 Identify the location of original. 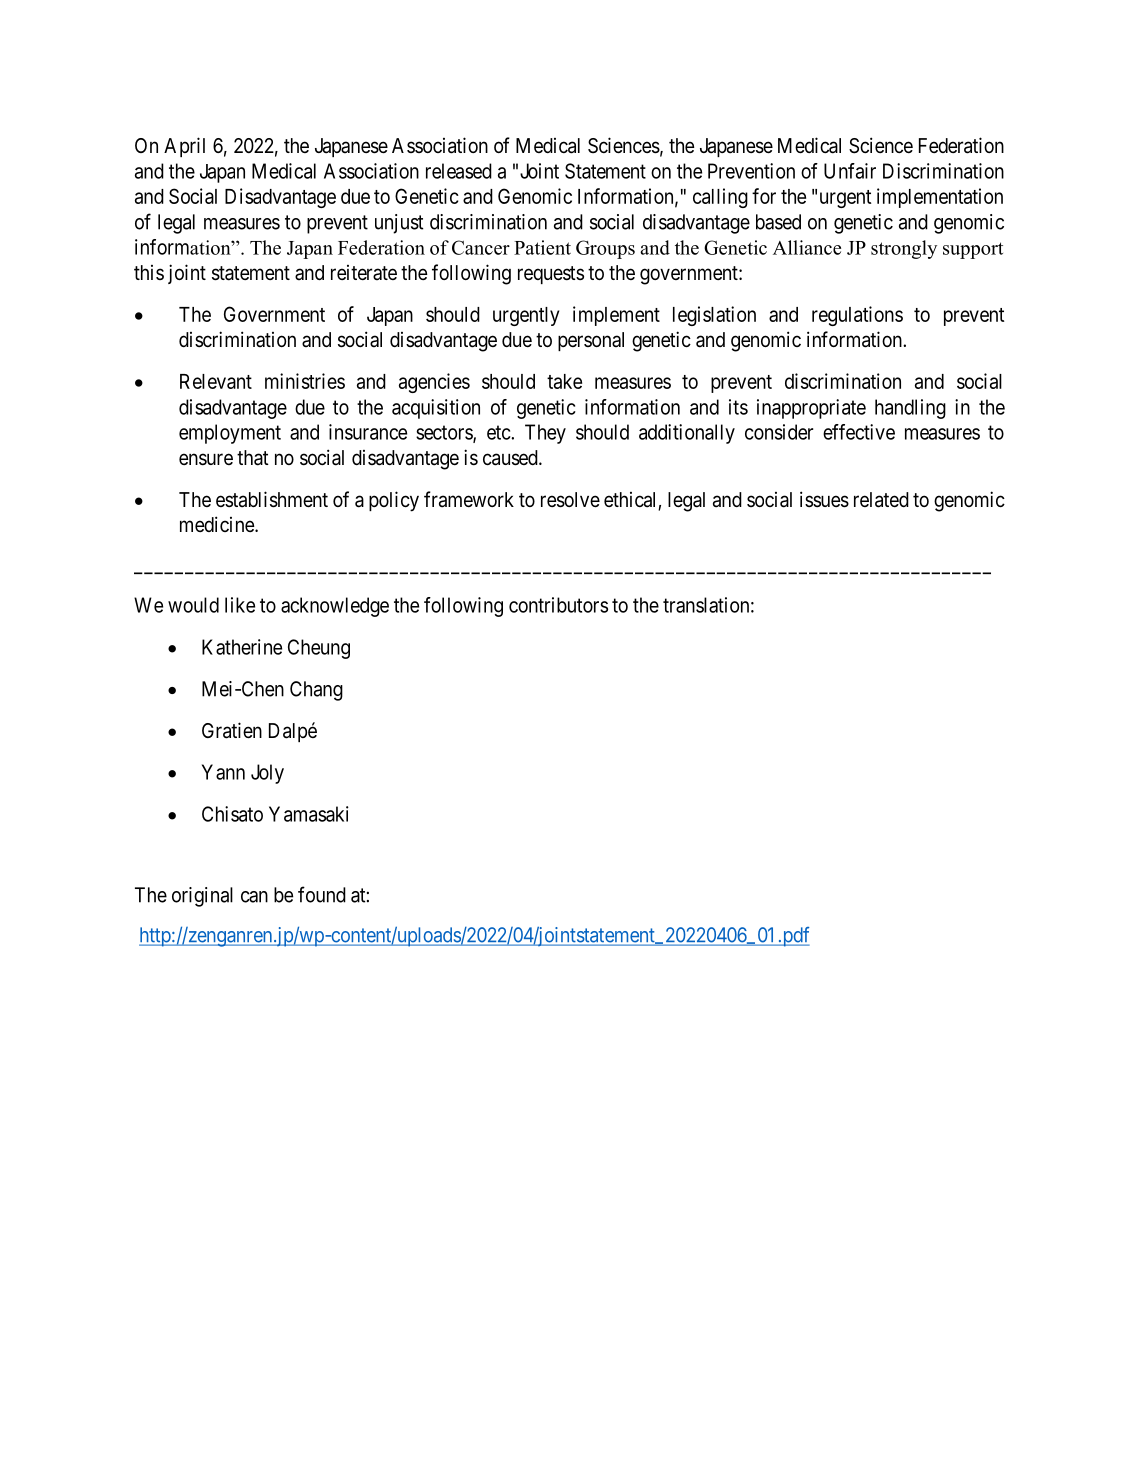
(202, 897).
